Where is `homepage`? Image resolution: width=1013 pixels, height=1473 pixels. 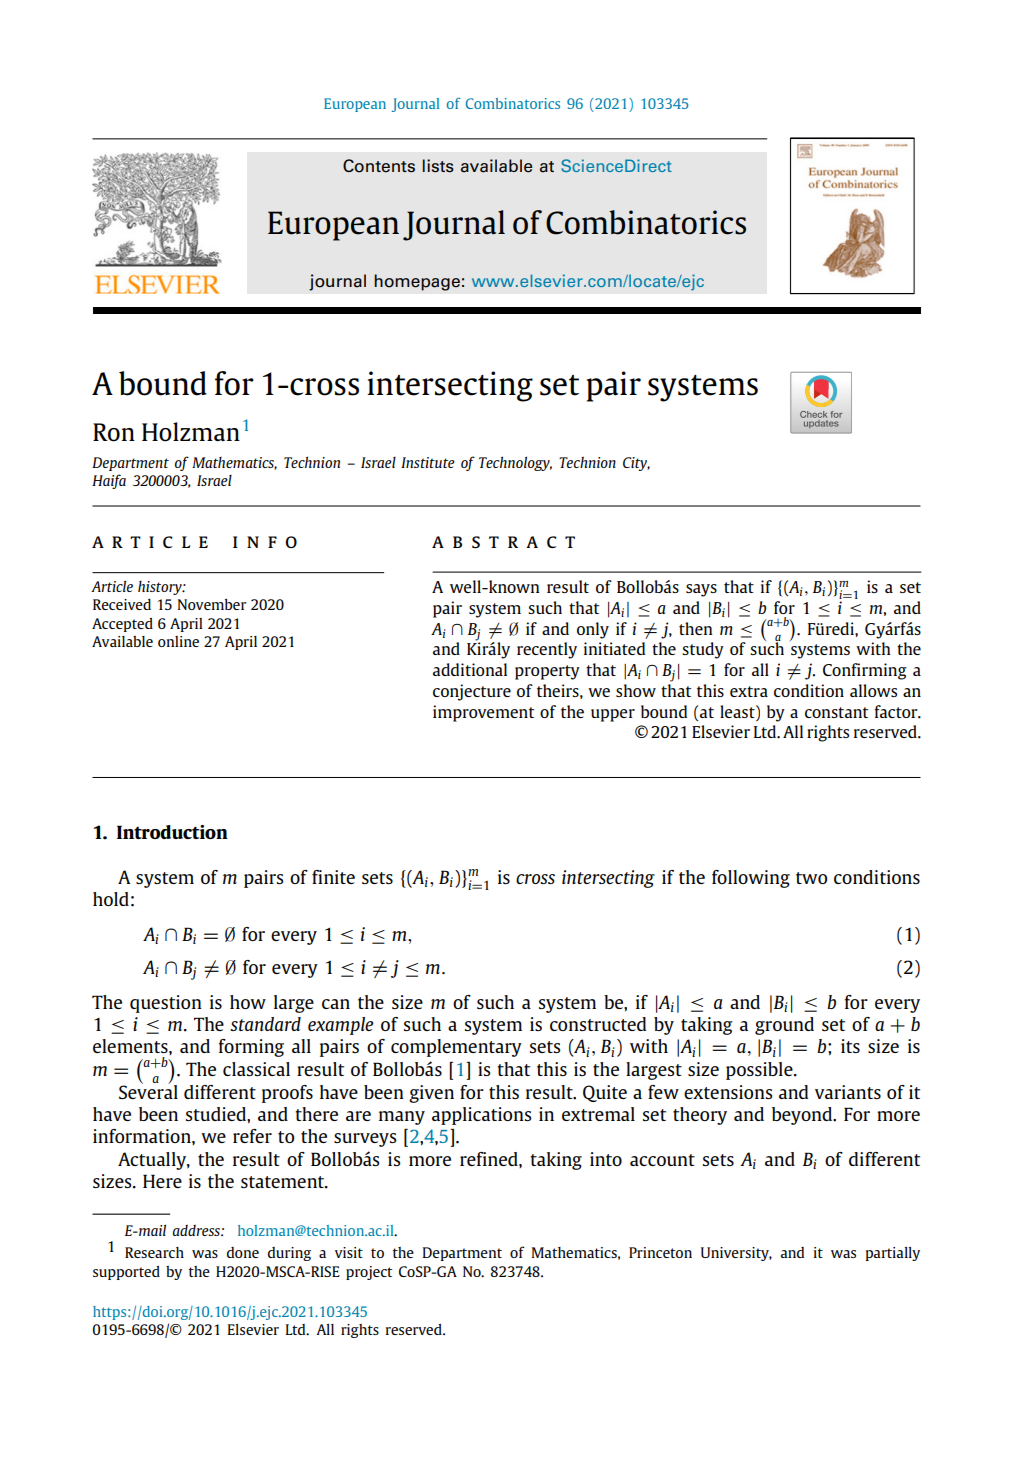
homepage is located at coordinates (417, 282).
